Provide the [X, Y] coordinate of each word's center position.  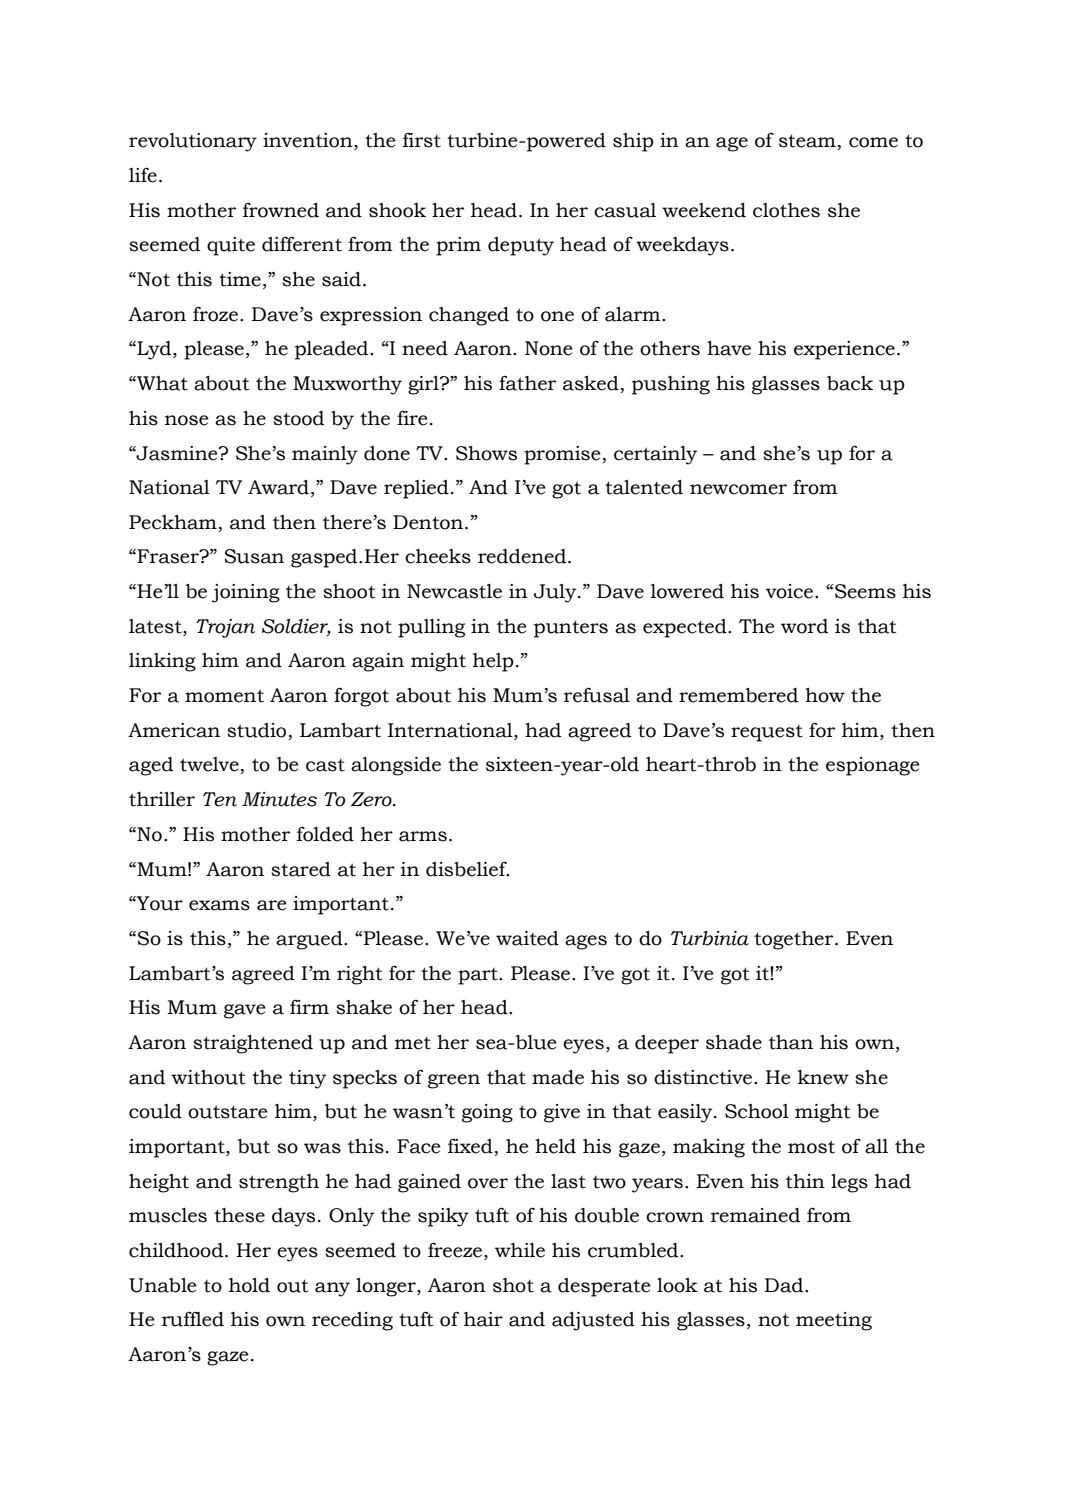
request [767, 733]
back [850, 383]
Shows [486, 453]
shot [513, 1285]
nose [187, 420]
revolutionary [193, 142]
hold [249, 1285]
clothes [786, 210]
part [479, 976]
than [791, 1042]
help [493, 662]
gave [245, 1011]
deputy [521, 246]
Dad [785, 1285]
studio [258, 731]
